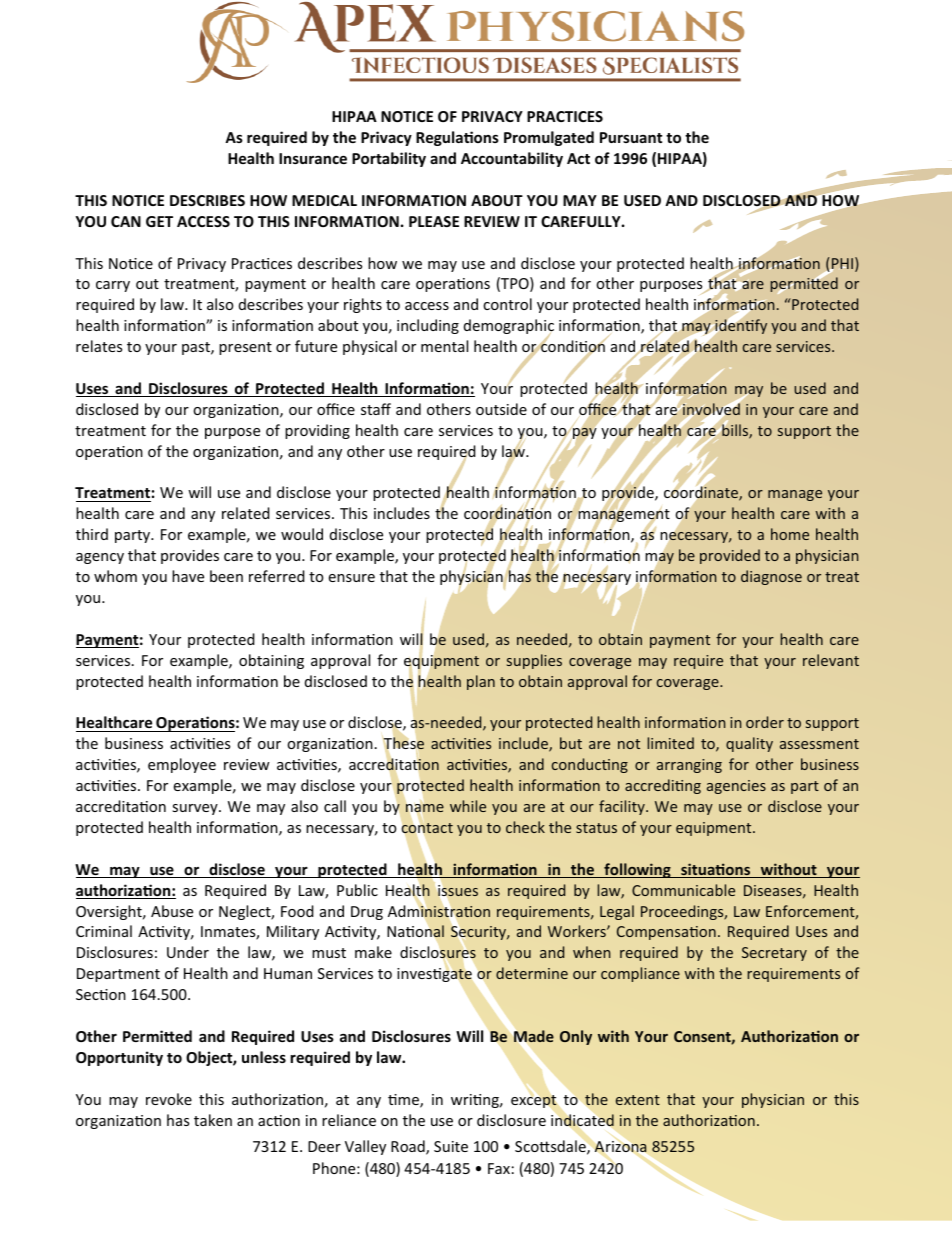  I want to click on outside, so click(501, 409).
